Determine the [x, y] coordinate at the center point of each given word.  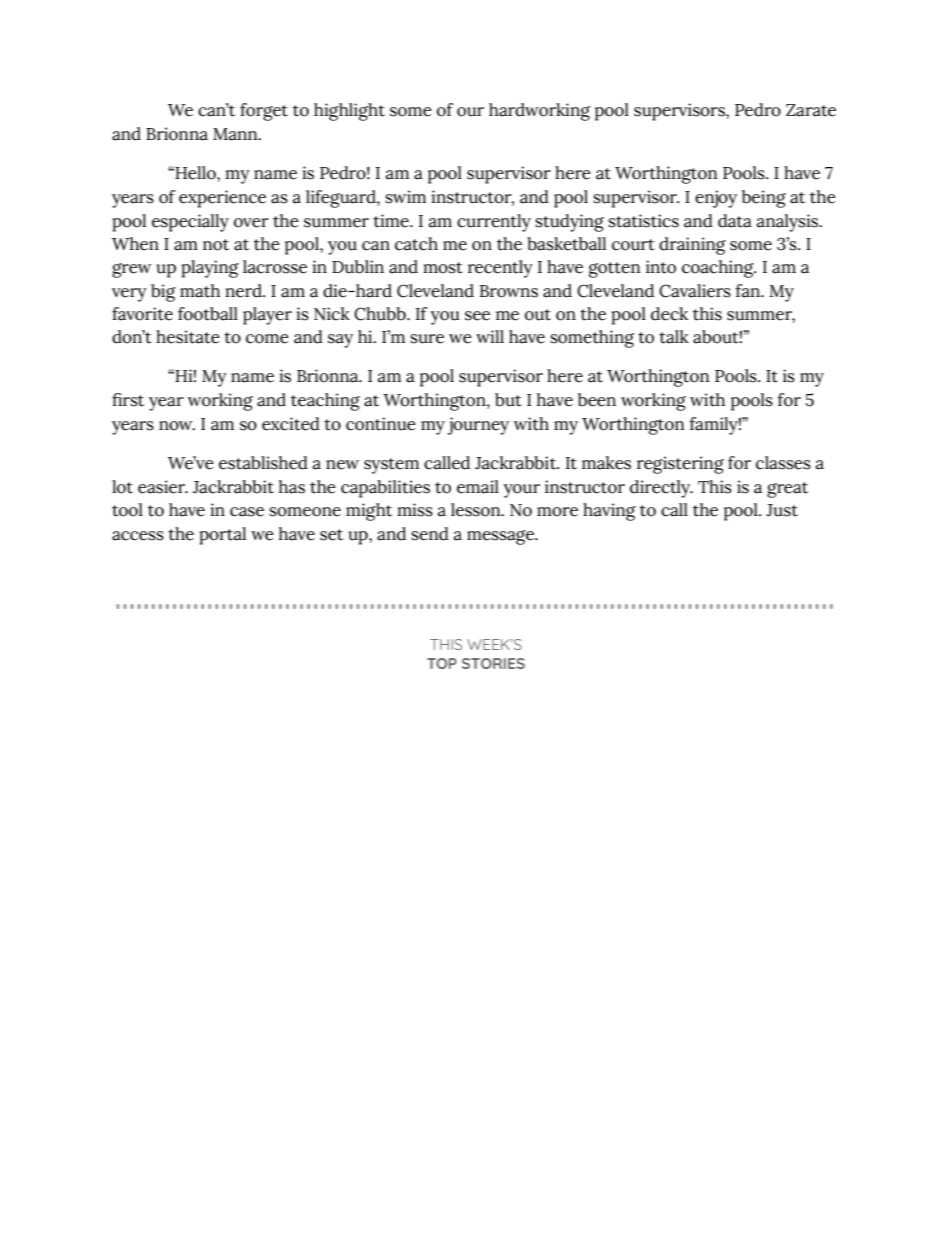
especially [190, 223]
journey [478, 426]
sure [427, 339]
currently [494, 223]
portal [222, 536]
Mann [236, 134]
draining [692, 246]
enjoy [716, 199]
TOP [442, 663]
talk [674, 337]
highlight [349, 112]
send [430, 534]
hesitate [188, 337]
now [177, 426]
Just [782, 510]
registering [680, 465]
